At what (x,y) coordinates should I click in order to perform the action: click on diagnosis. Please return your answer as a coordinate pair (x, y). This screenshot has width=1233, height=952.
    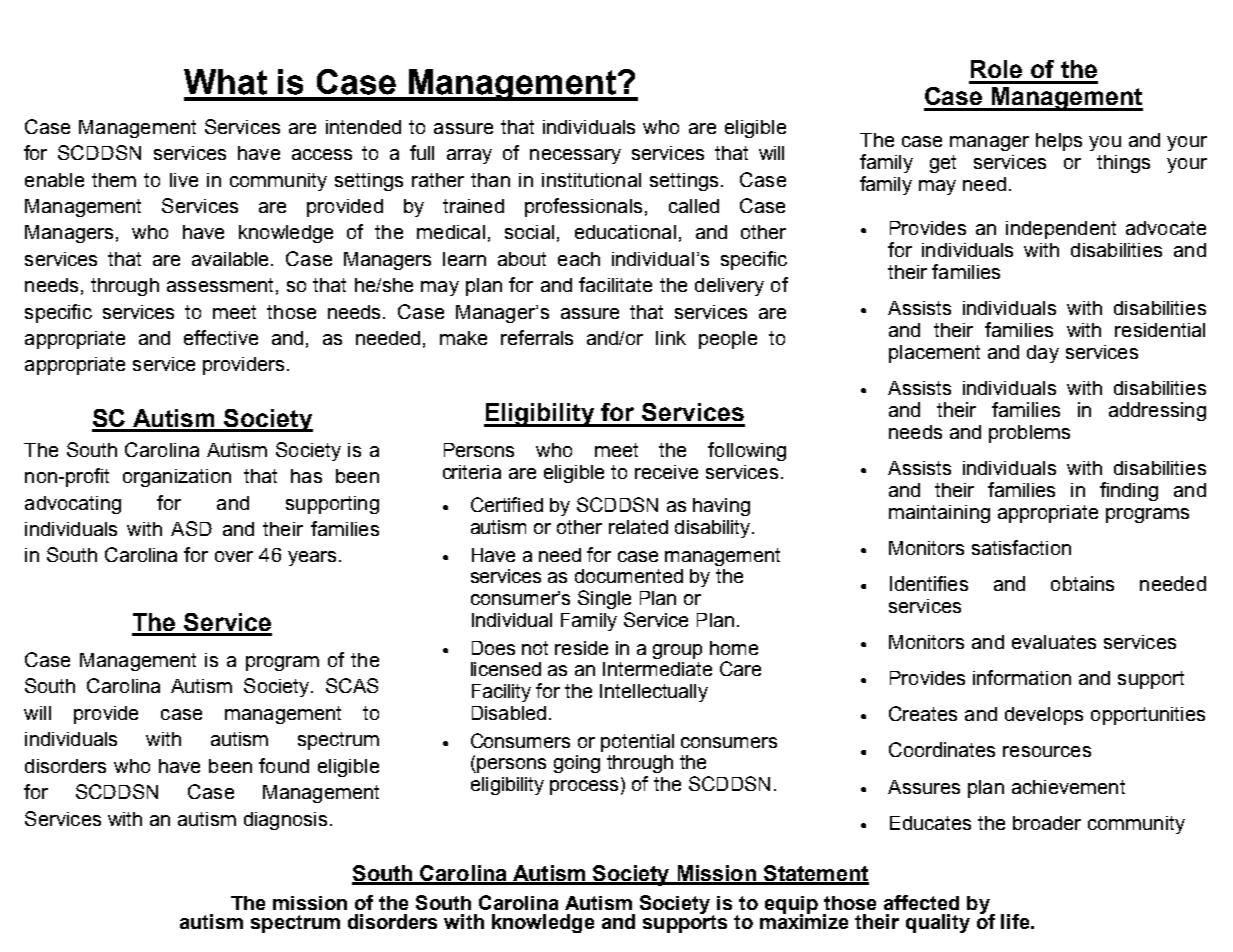
    Looking at the image, I should click on (285, 821).
